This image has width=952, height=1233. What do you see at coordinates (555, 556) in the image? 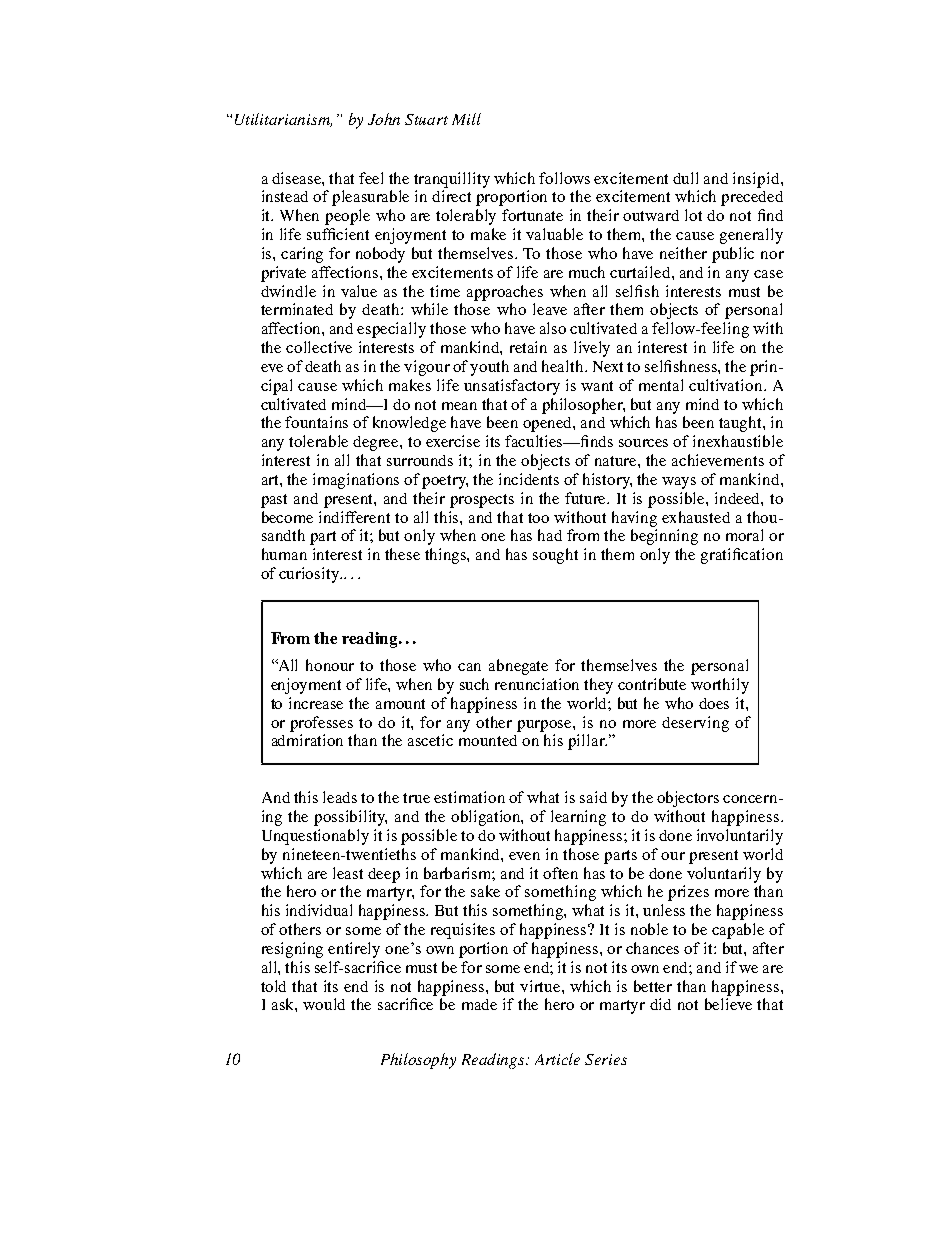
I see `sought` at bounding box center [555, 556].
